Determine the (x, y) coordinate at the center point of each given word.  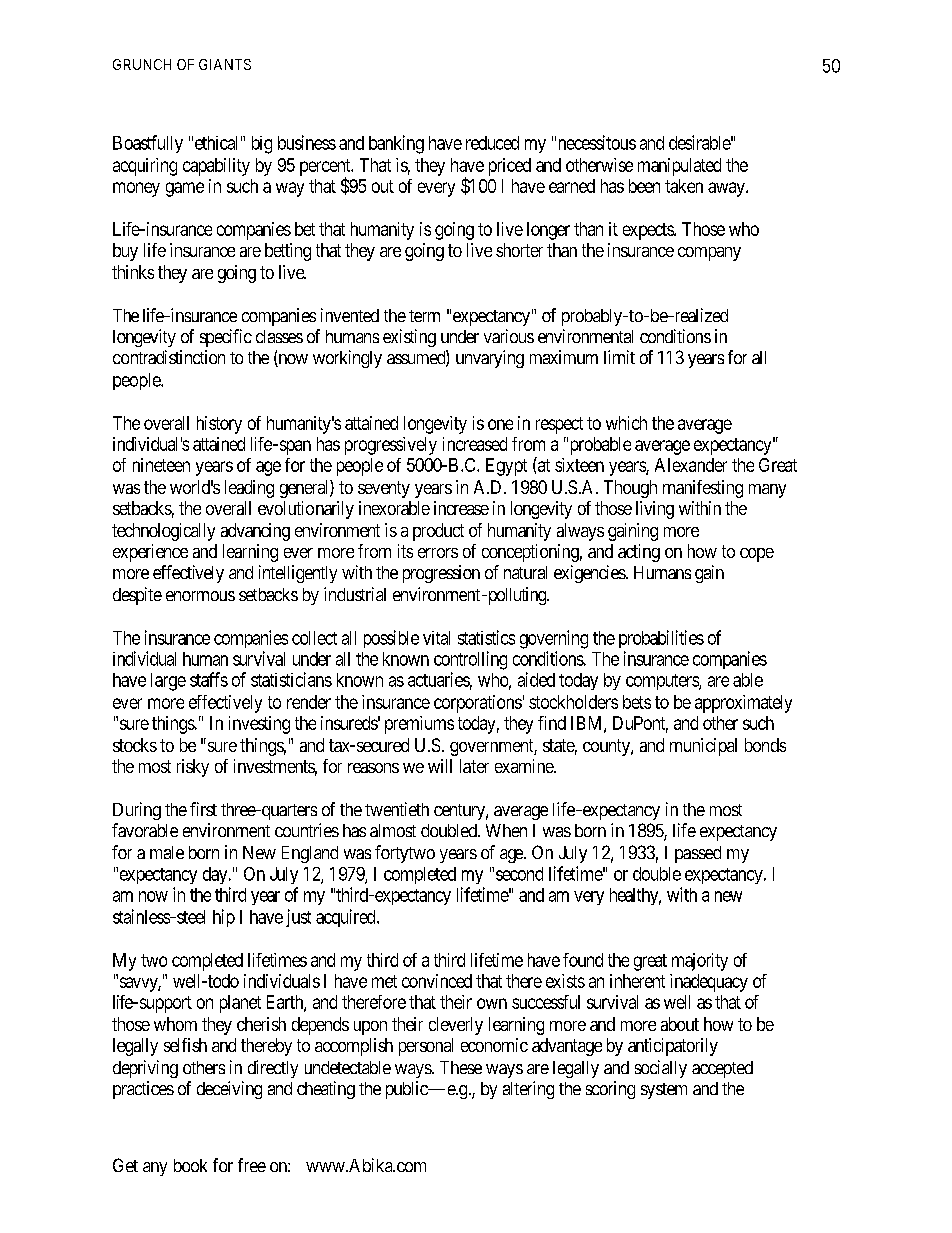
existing (409, 338)
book (190, 1165)
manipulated (679, 167)
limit (619, 357)
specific (226, 338)
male (167, 852)
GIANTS (225, 64)
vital (436, 638)
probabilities (661, 639)
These (461, 1067)
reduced (492, 143)
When (506, 830)
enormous (200, 596)
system (664, 1091)
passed (698, 854)
